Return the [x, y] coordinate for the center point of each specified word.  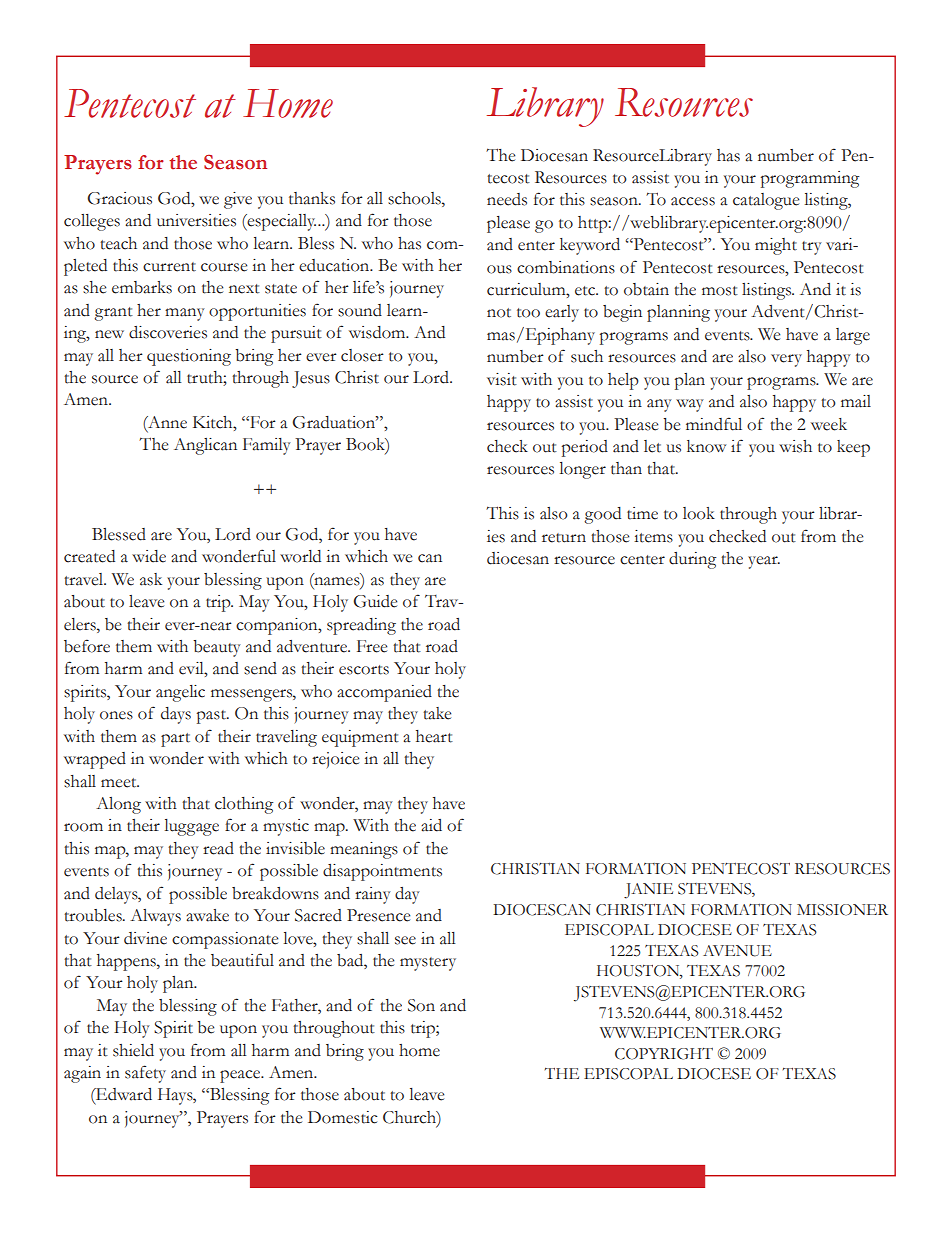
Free [372, 646]
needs [507, 199]
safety [145, 1074]
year [764, 562]
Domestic [343, 1117]
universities [196, 220]
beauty [217, 648]
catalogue [766, 201]
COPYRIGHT [664, 1054]
